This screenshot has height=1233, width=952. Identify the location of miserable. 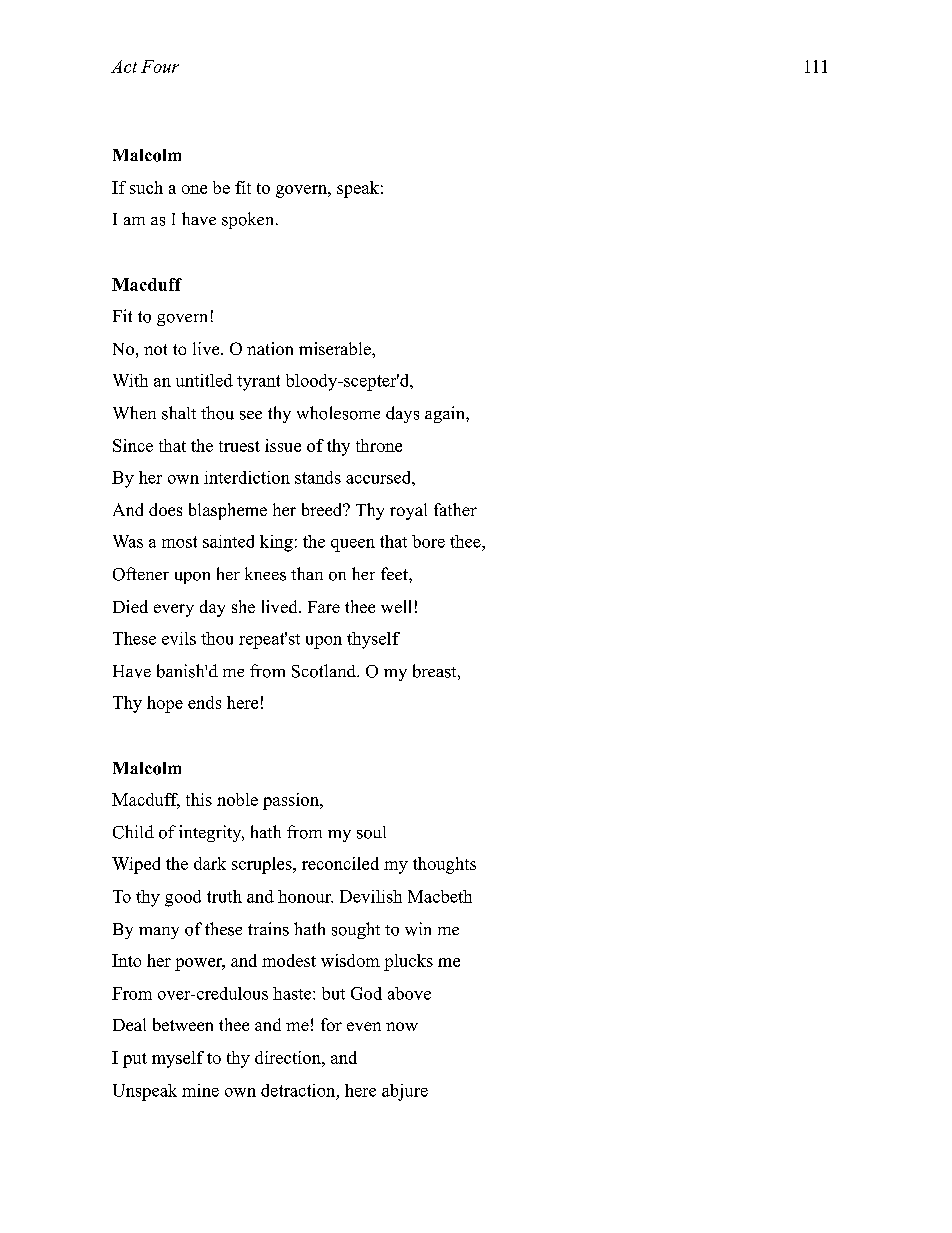
(336, 348).
